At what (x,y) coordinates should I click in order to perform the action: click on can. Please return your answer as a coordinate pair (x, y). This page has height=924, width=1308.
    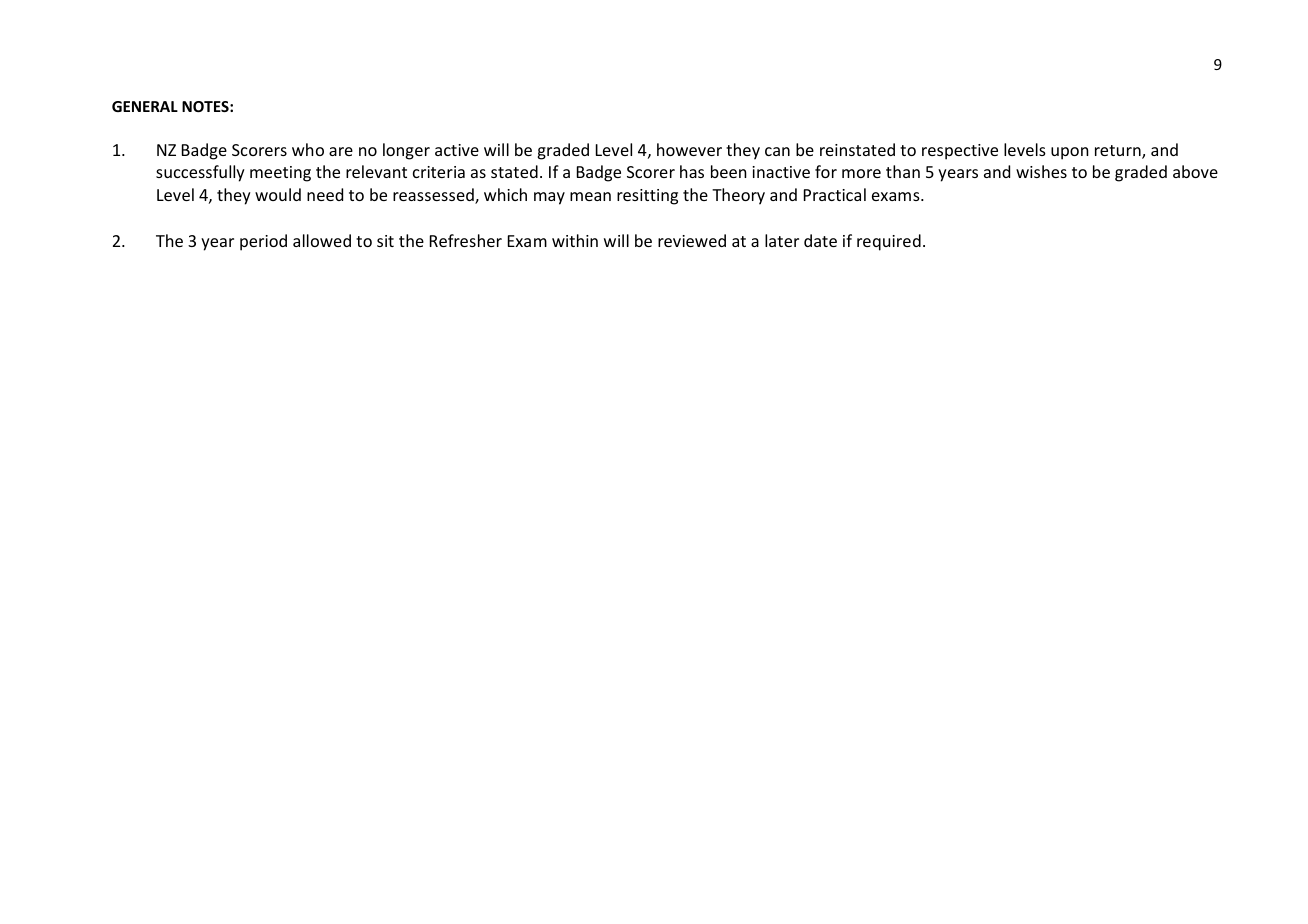
    Looking at the image, I should click on (777, 151).
